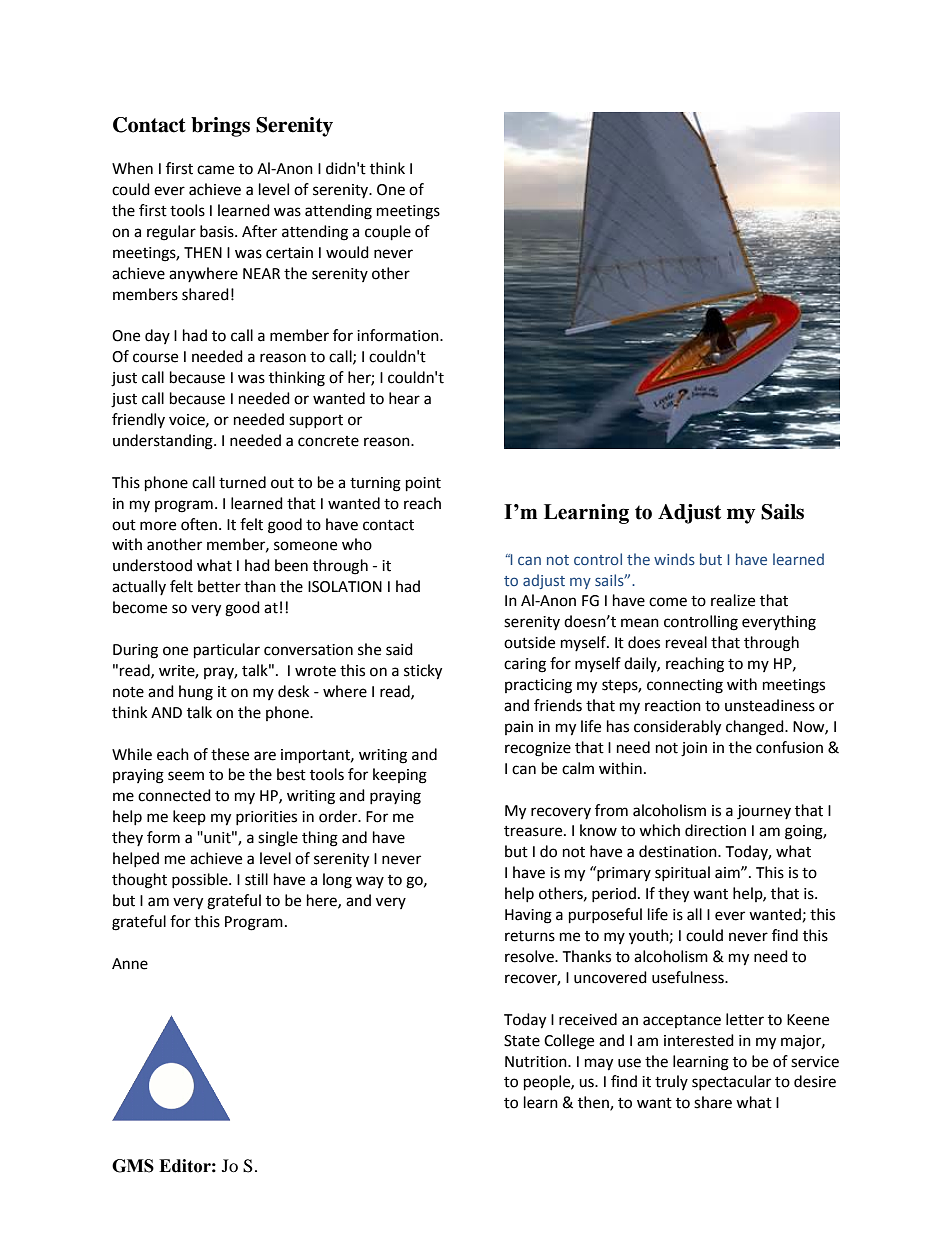 The image size is (952, 1233). What do you see at coordinates (227, 651) in the page?
I see `particular` at bounding box center [227, 651].
